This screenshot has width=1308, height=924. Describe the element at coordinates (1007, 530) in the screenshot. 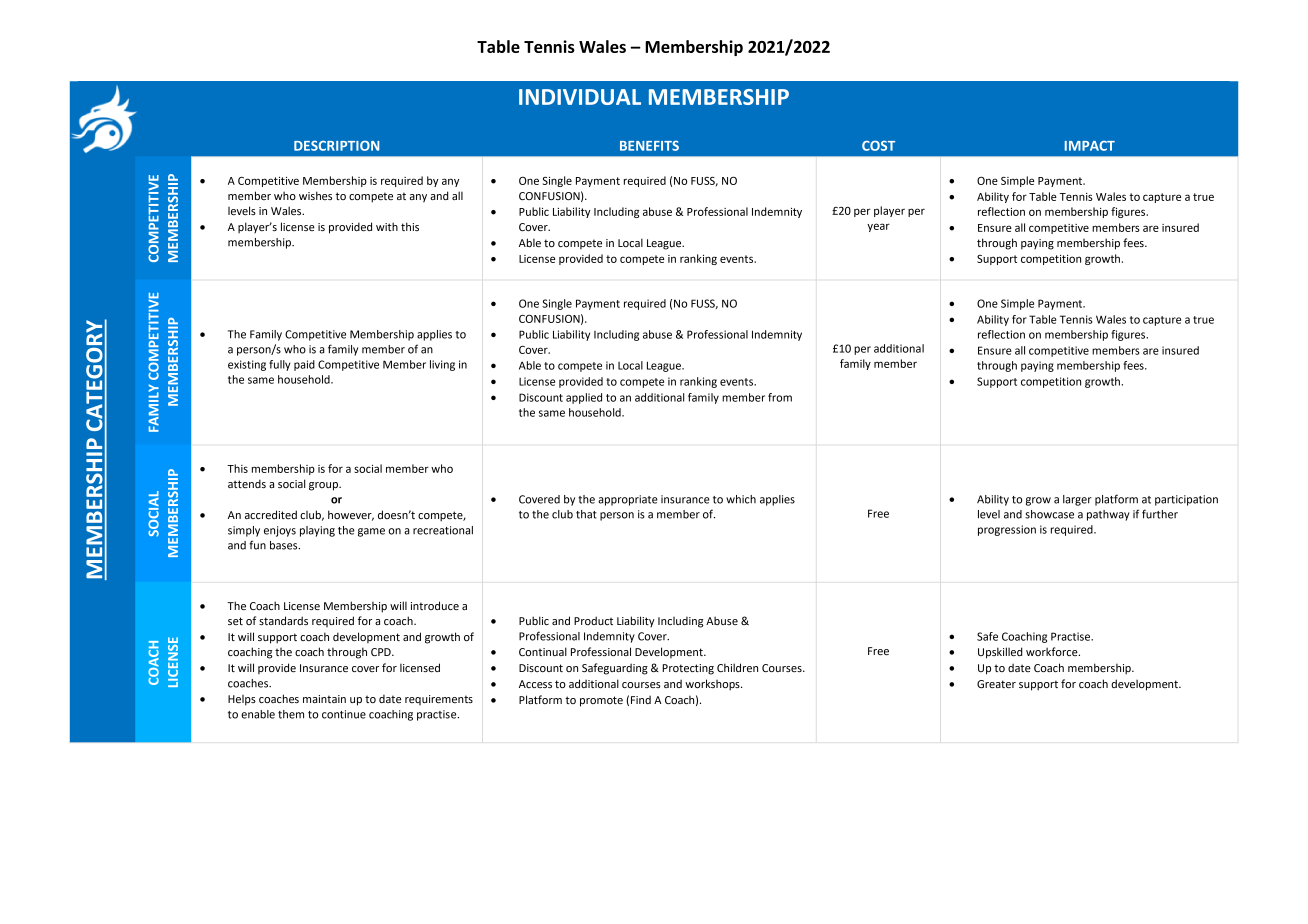

I see `progression` at that location.
